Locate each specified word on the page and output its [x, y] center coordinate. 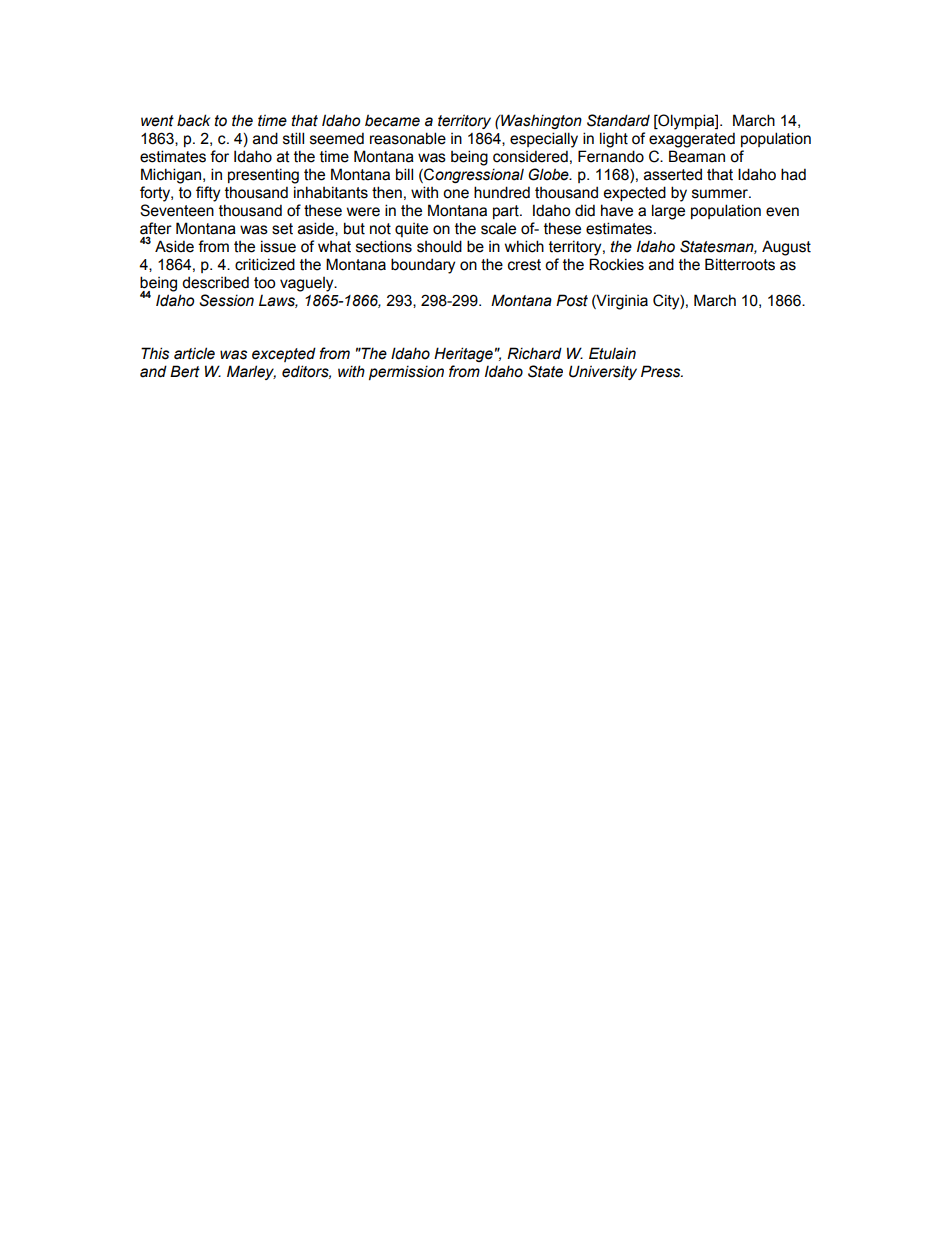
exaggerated [692, 140]
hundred [502, 192]
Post [572, 300]
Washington [540, 121]
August [786, 248]
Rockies [616, 264]
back [193, 120]
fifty [208, 194]
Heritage [463, 354]
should [439, 246]
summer [721, 194]
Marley [251, 372]
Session [226, 300]
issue [278, 246]
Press [662, 371]
